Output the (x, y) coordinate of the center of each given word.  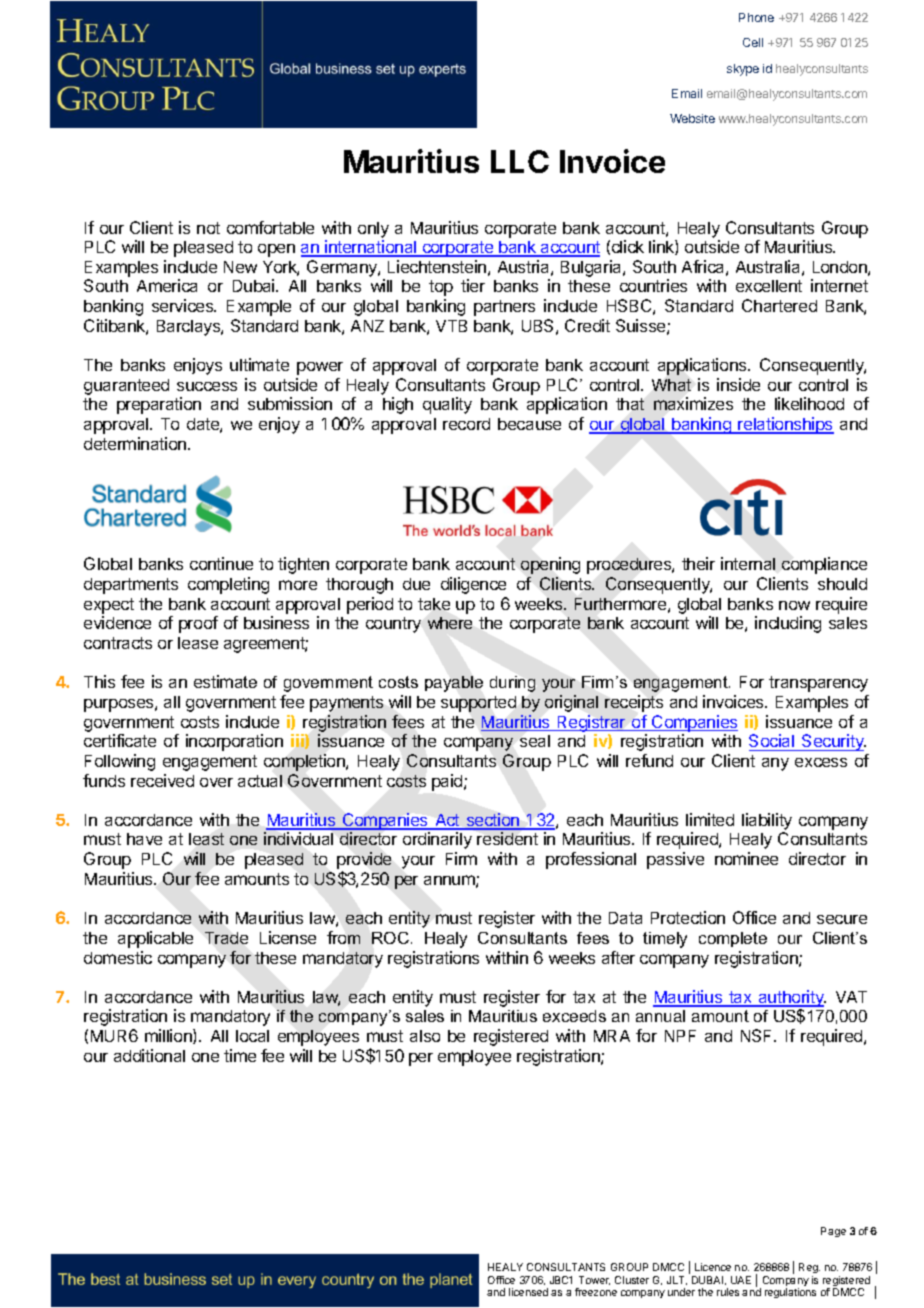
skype (743, 70)
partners (504, 308)
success (207, 386)
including (788, 624)
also (425, 1036)
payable (454, 684)
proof (198, 624)
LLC (520, 161)
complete (733, 939)
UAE (741, 1280)
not (208, 228)
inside (738, 384)
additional (149, 1055)
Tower (594, 1280)
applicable (155, 939)
